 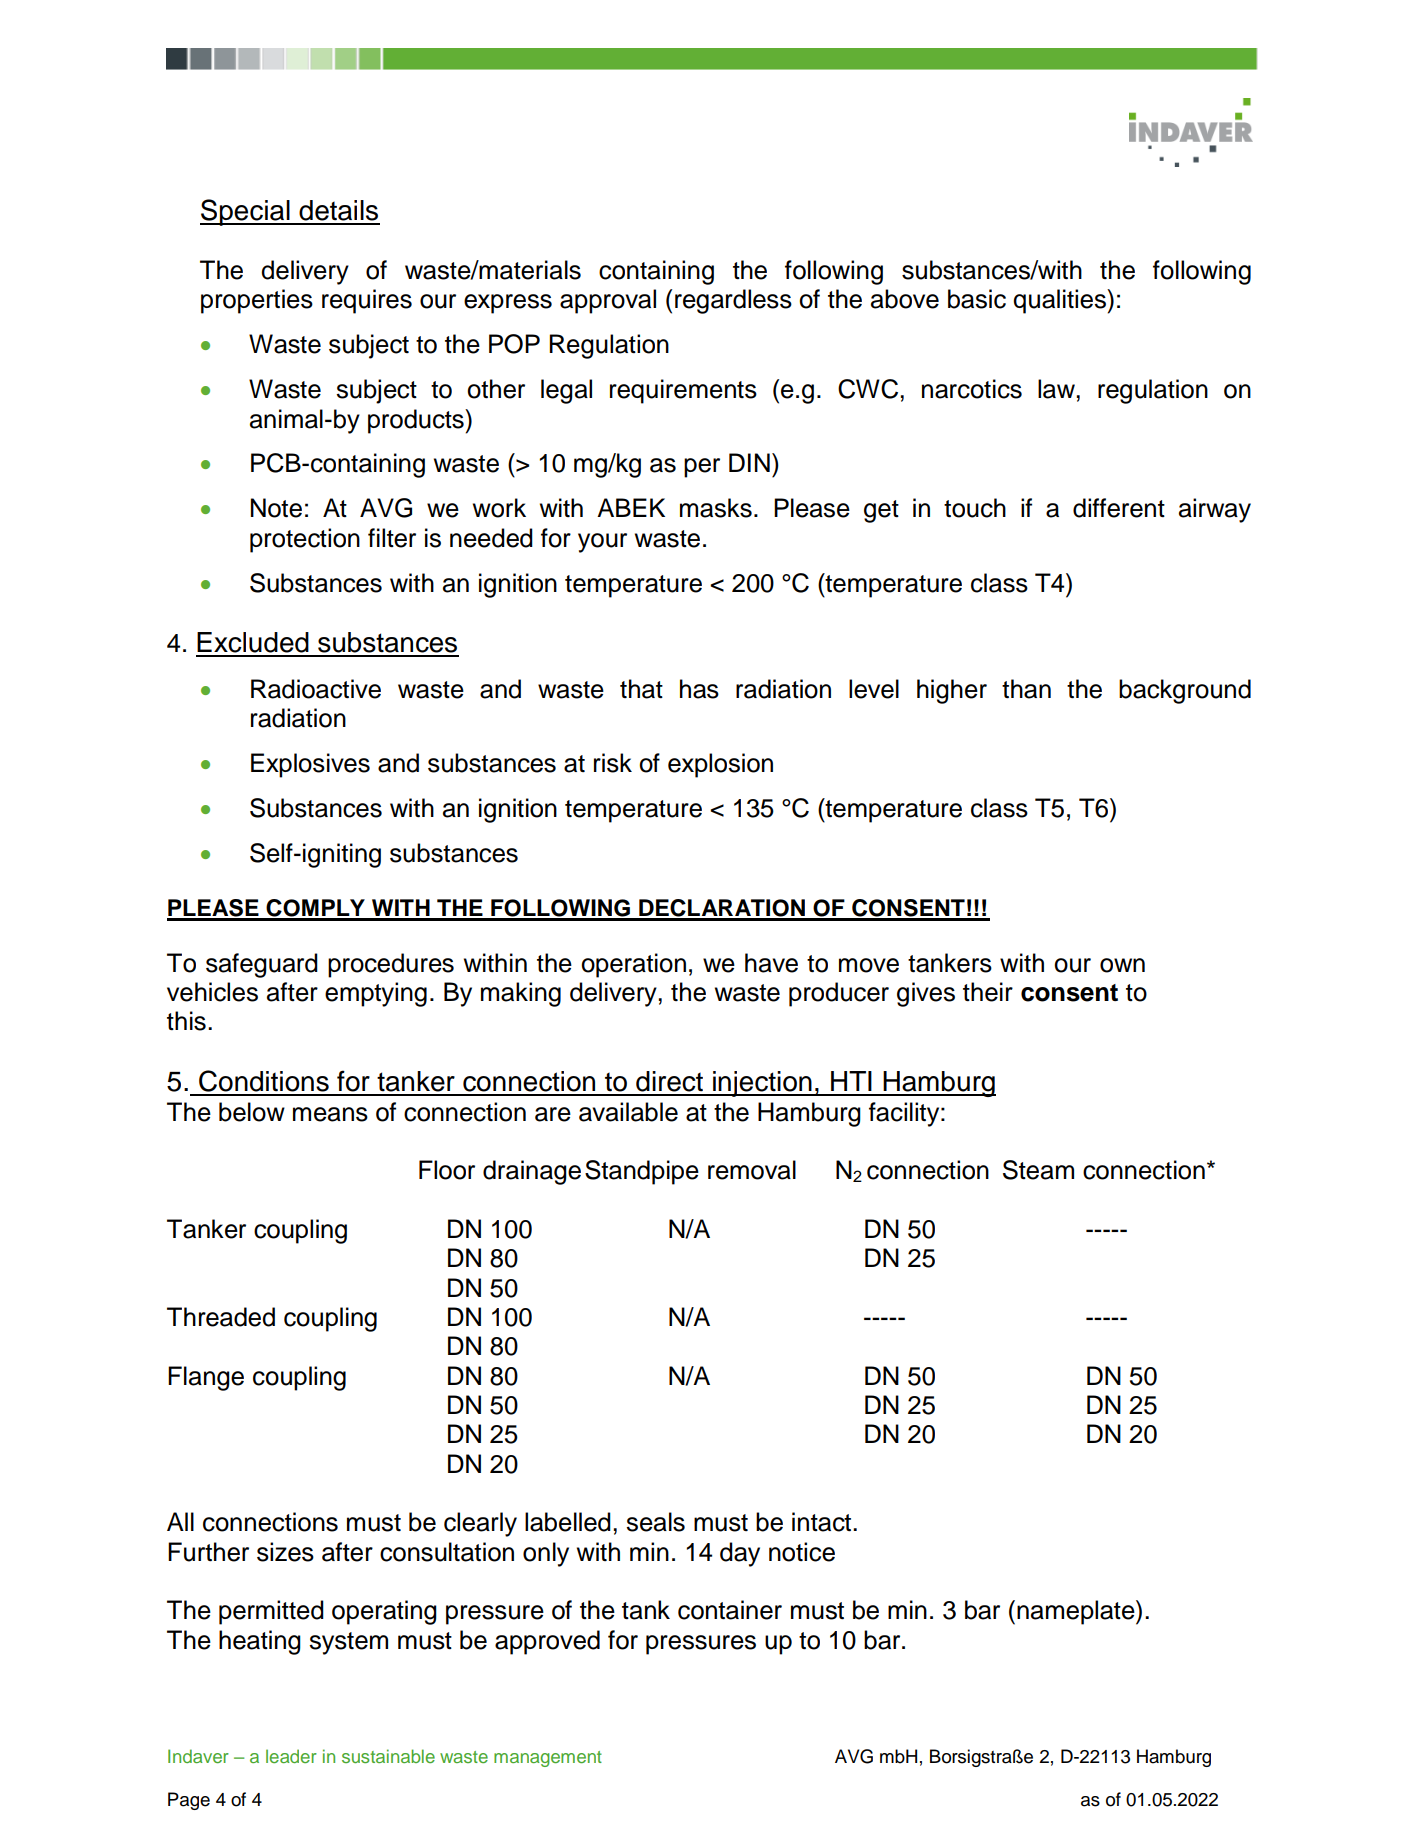 I want to click on Steam, so click(x=1038, y=1170).
